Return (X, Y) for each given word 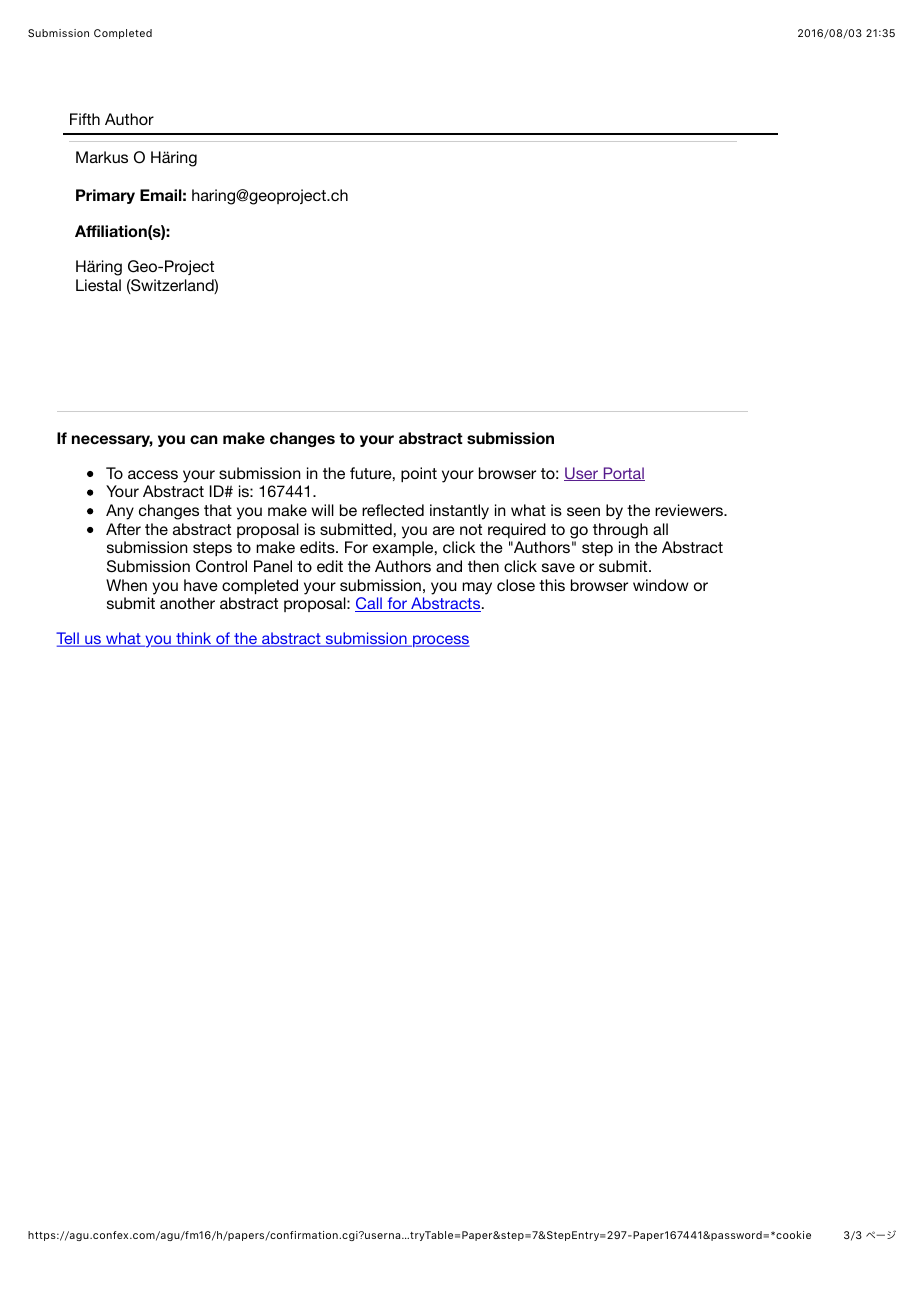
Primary (105, 196)
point (419, 474)
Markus (102, 157)
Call (369, 604)
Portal (623, 474)
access (153, 474)
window (661, 585)
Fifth (85, 119)
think (194, 639)
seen (583, 511)
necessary (112, 441)
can (204, 439)
